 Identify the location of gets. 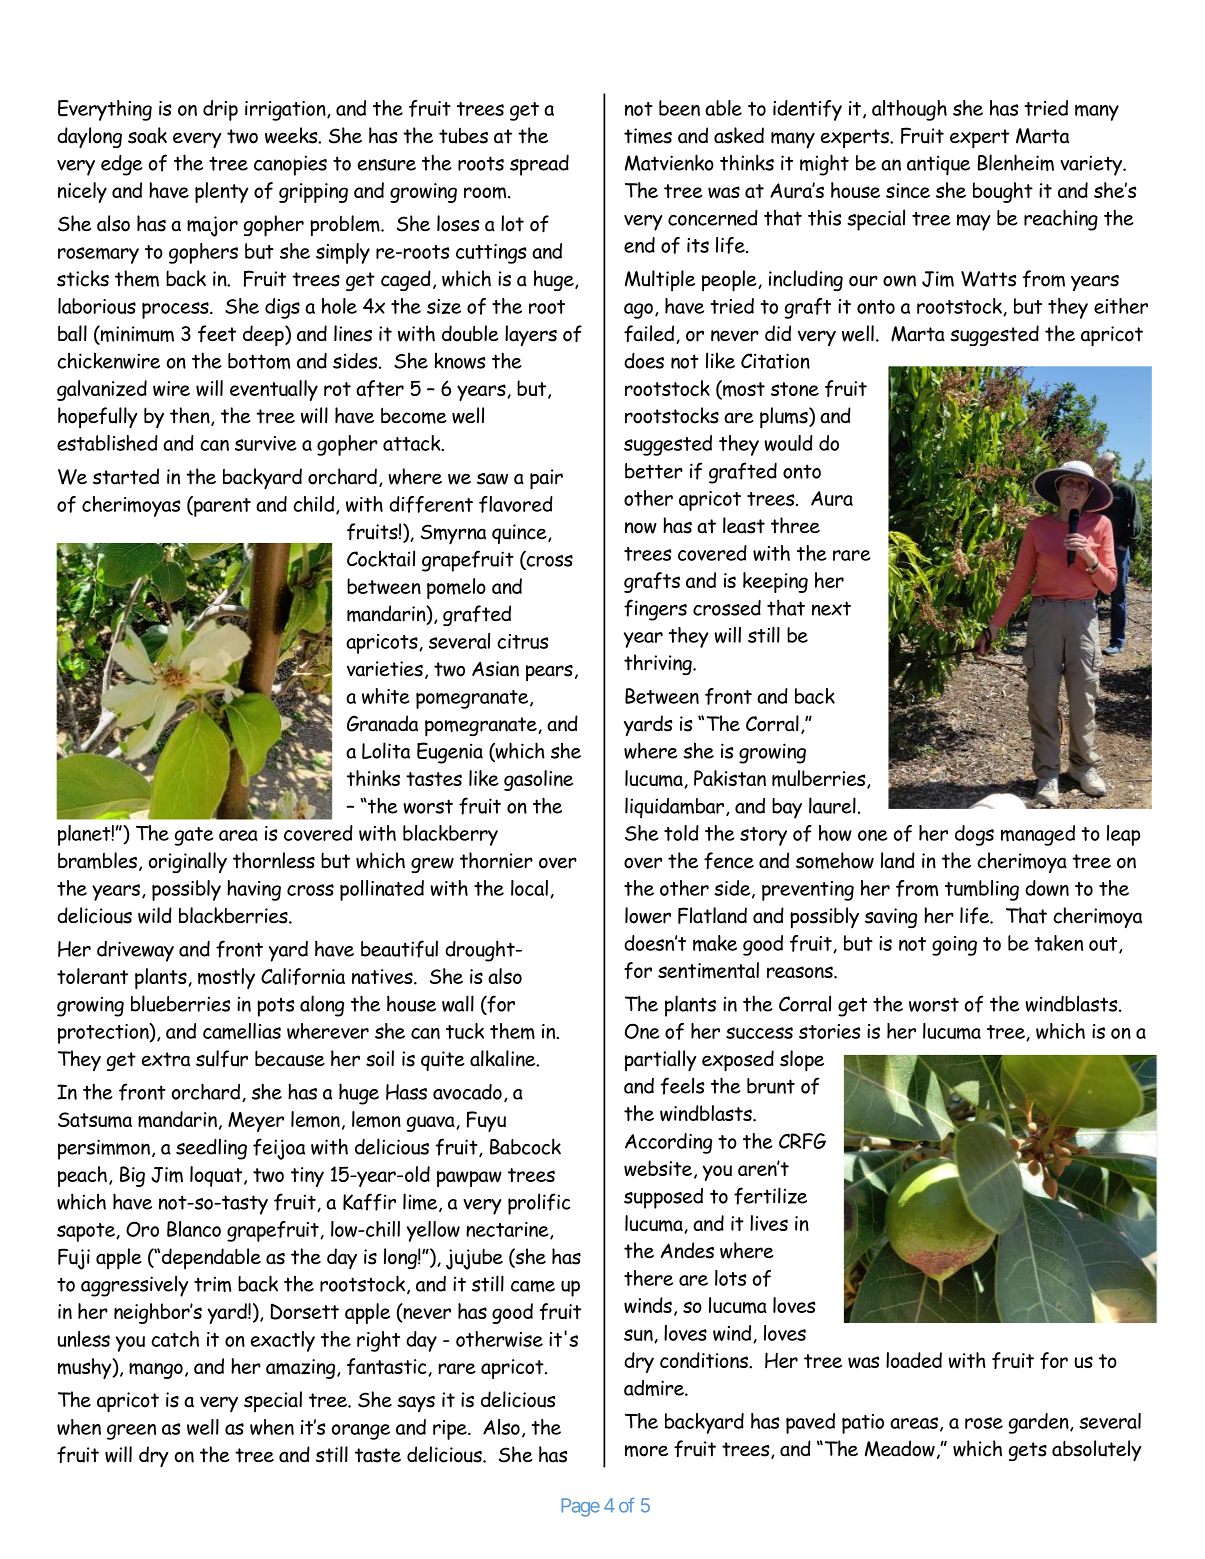
(1028, 1451).
